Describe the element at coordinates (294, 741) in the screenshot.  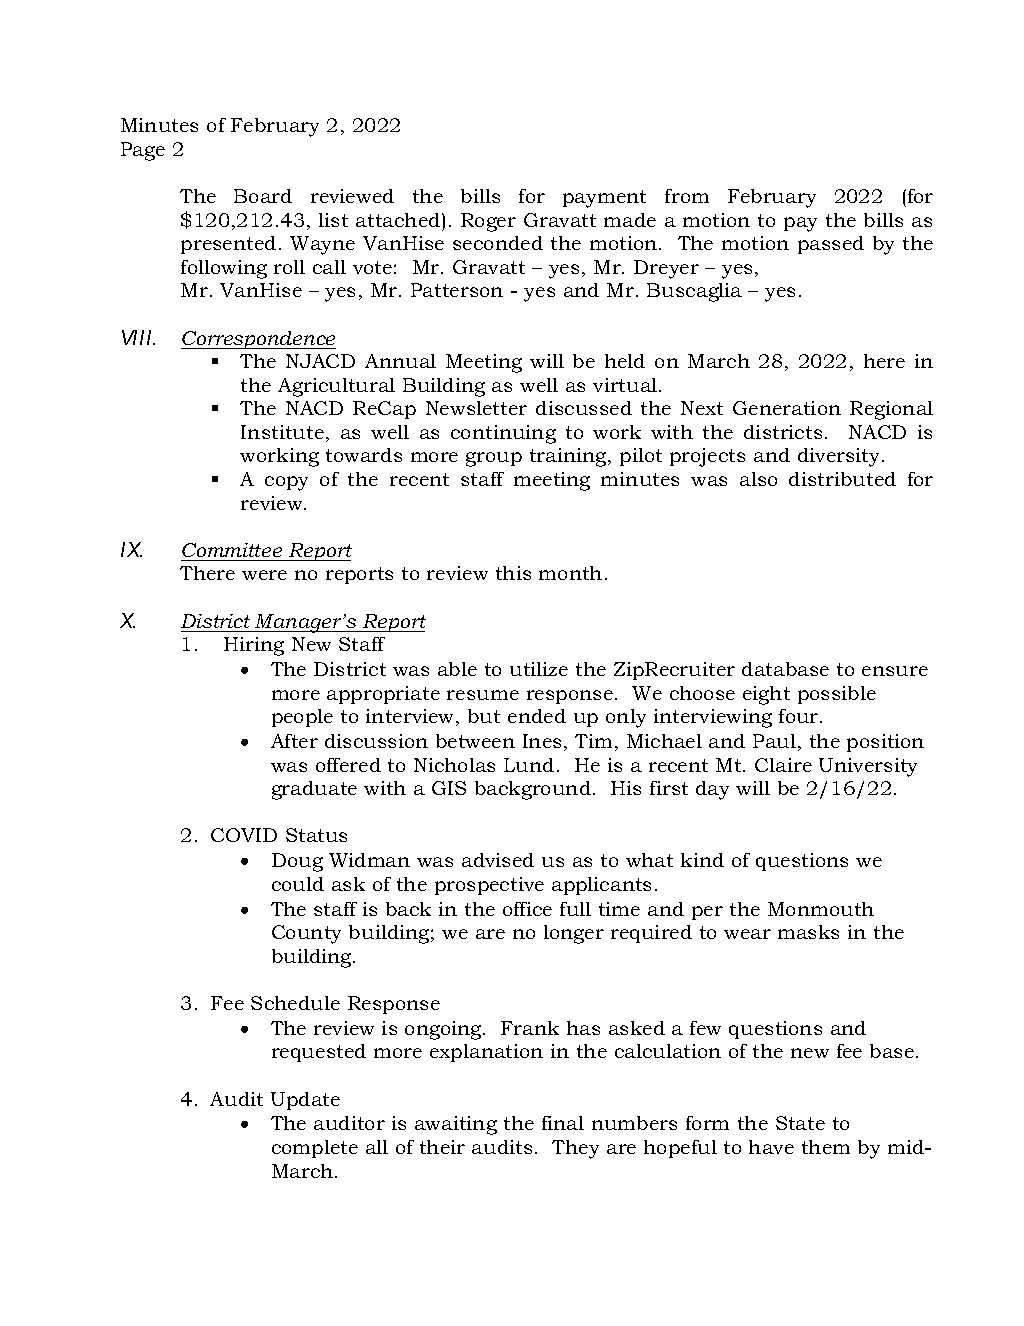
I see `After` at that location.
